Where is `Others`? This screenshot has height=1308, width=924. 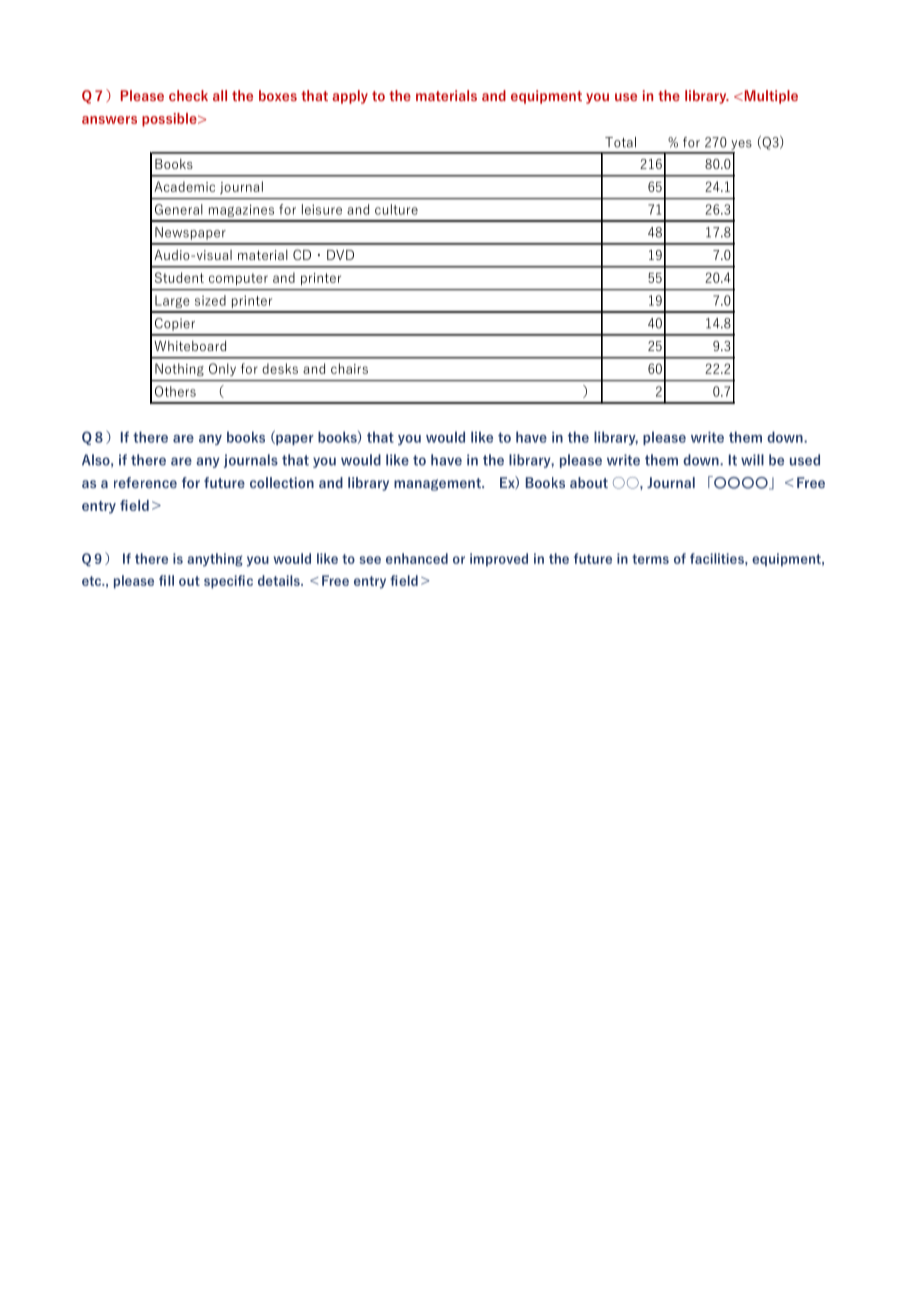 Others is located at coordinates (175, 391).
